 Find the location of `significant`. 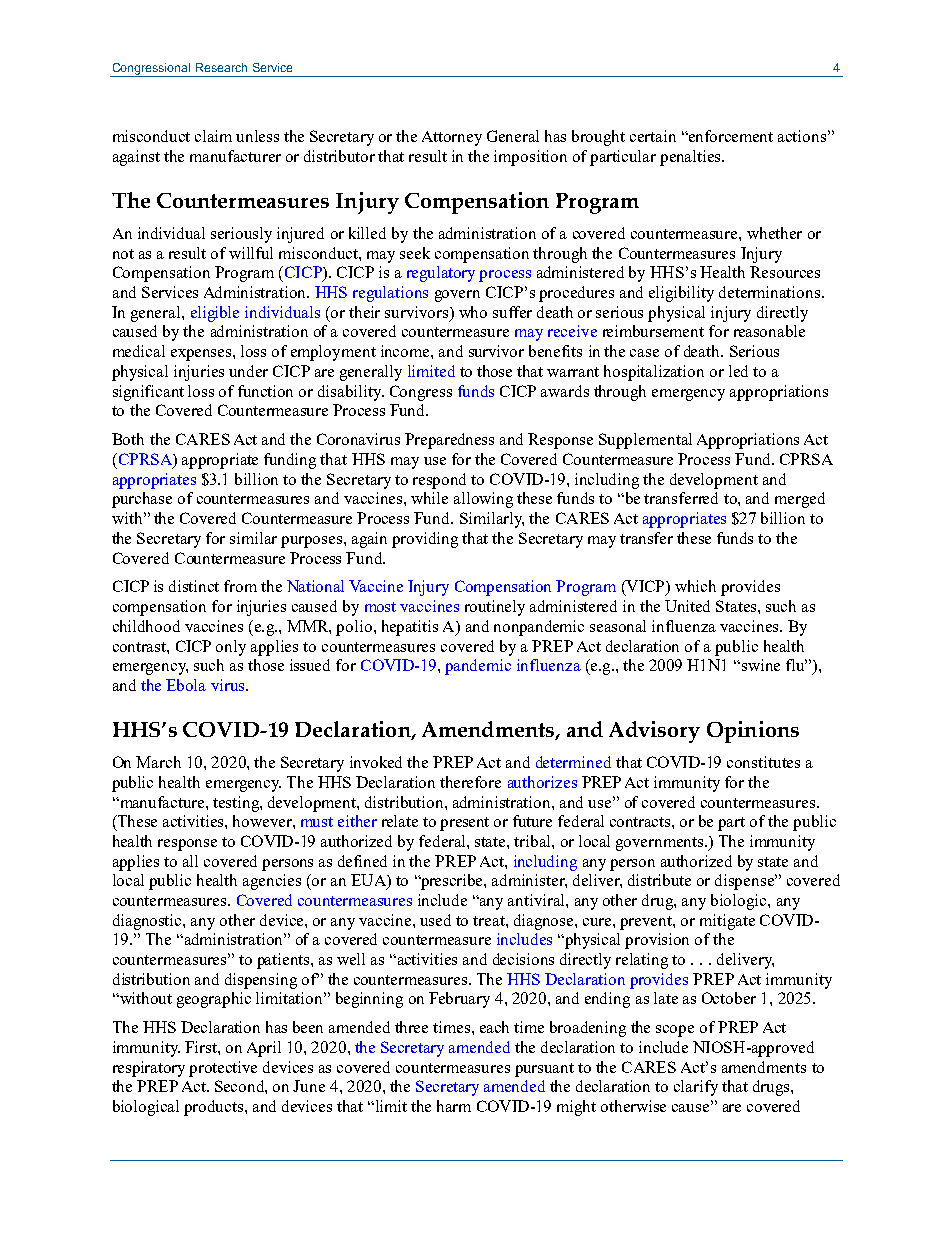

significant is located at coordinates (148, 393).
